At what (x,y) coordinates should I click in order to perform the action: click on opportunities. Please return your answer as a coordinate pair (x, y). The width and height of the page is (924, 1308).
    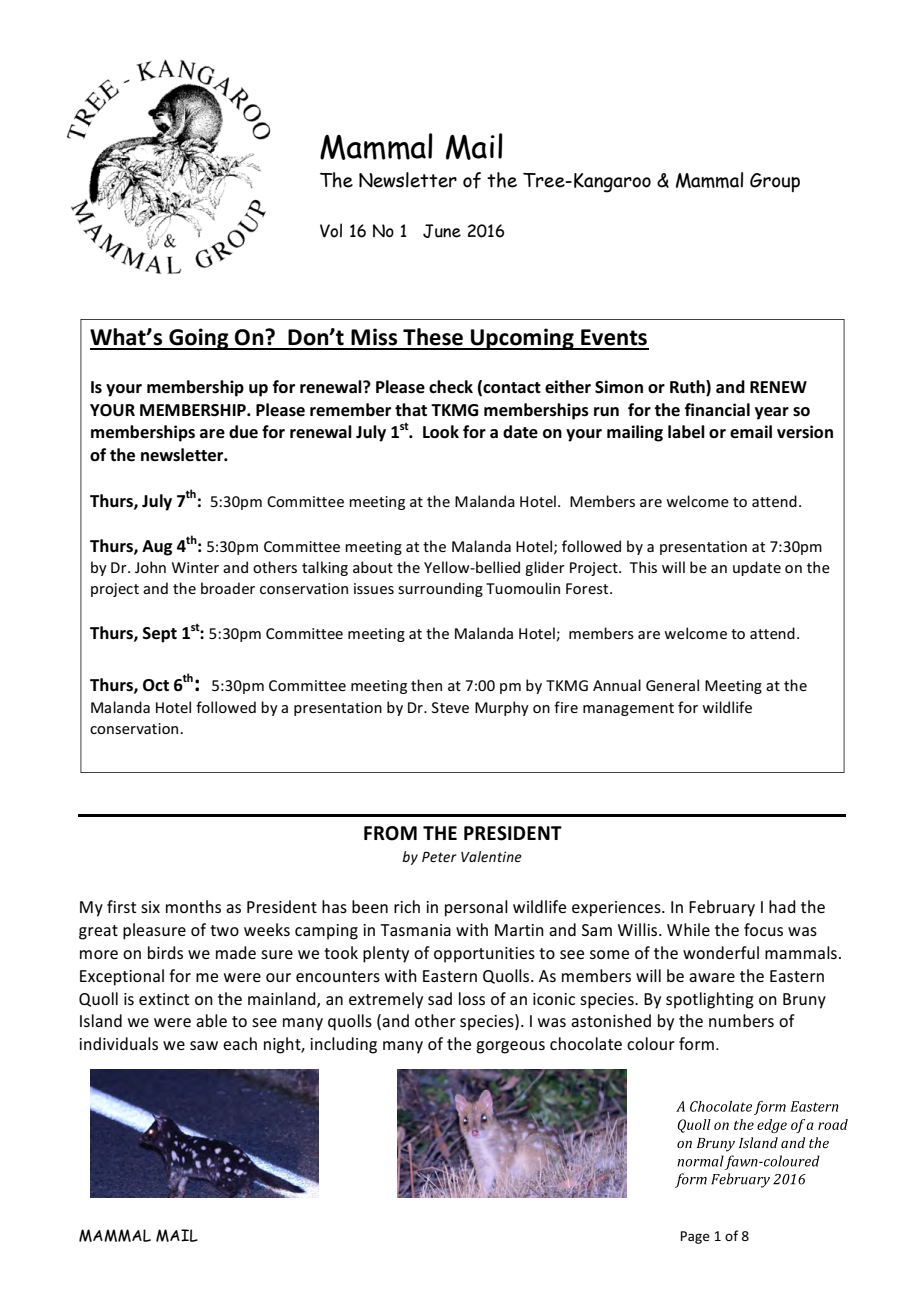
    Looking at the image, I should click on (484, 955).
